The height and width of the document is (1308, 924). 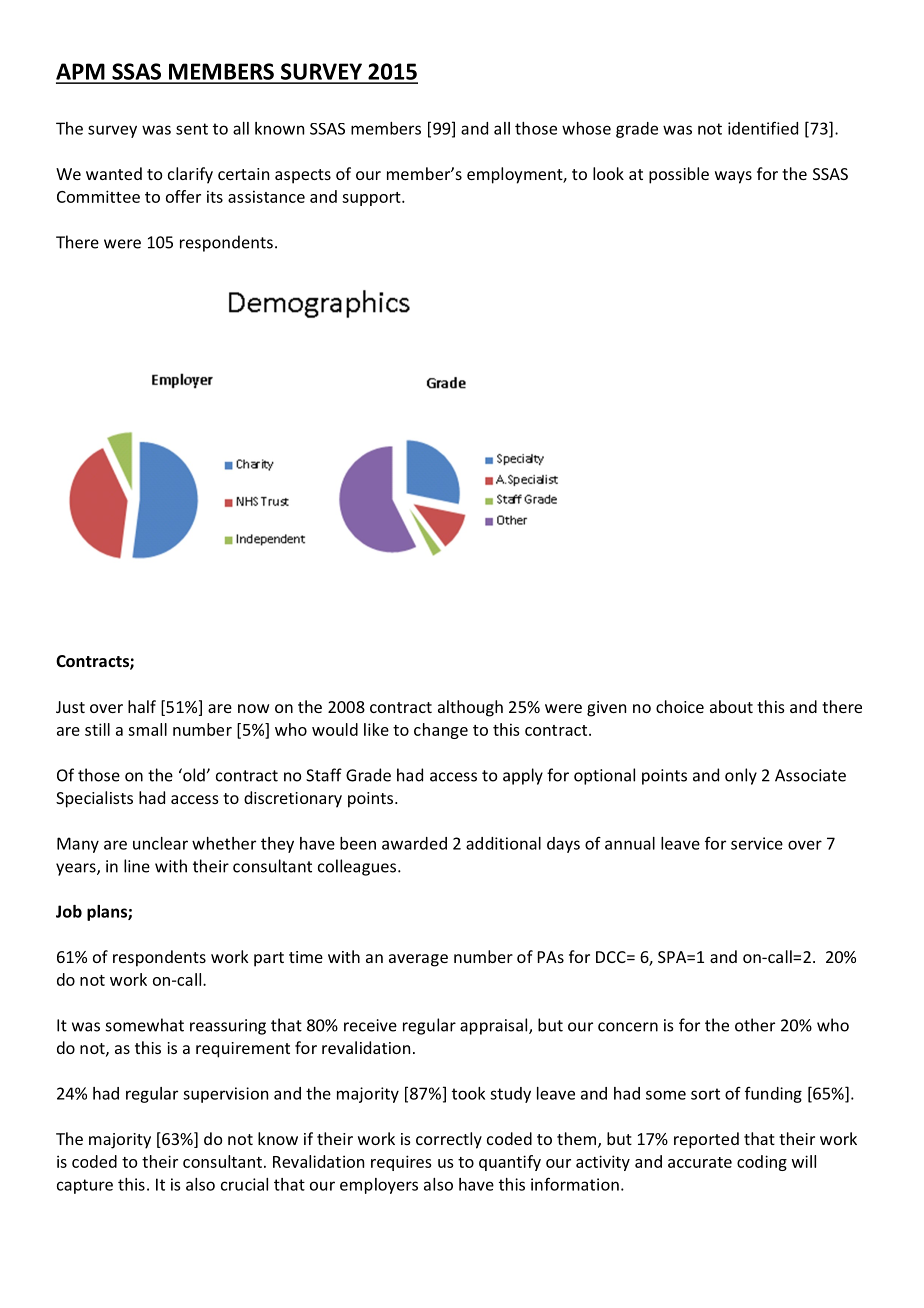 What do you see at coordinates (372, 199) in the document?
I see `support` at bounding box center [372, 199].
